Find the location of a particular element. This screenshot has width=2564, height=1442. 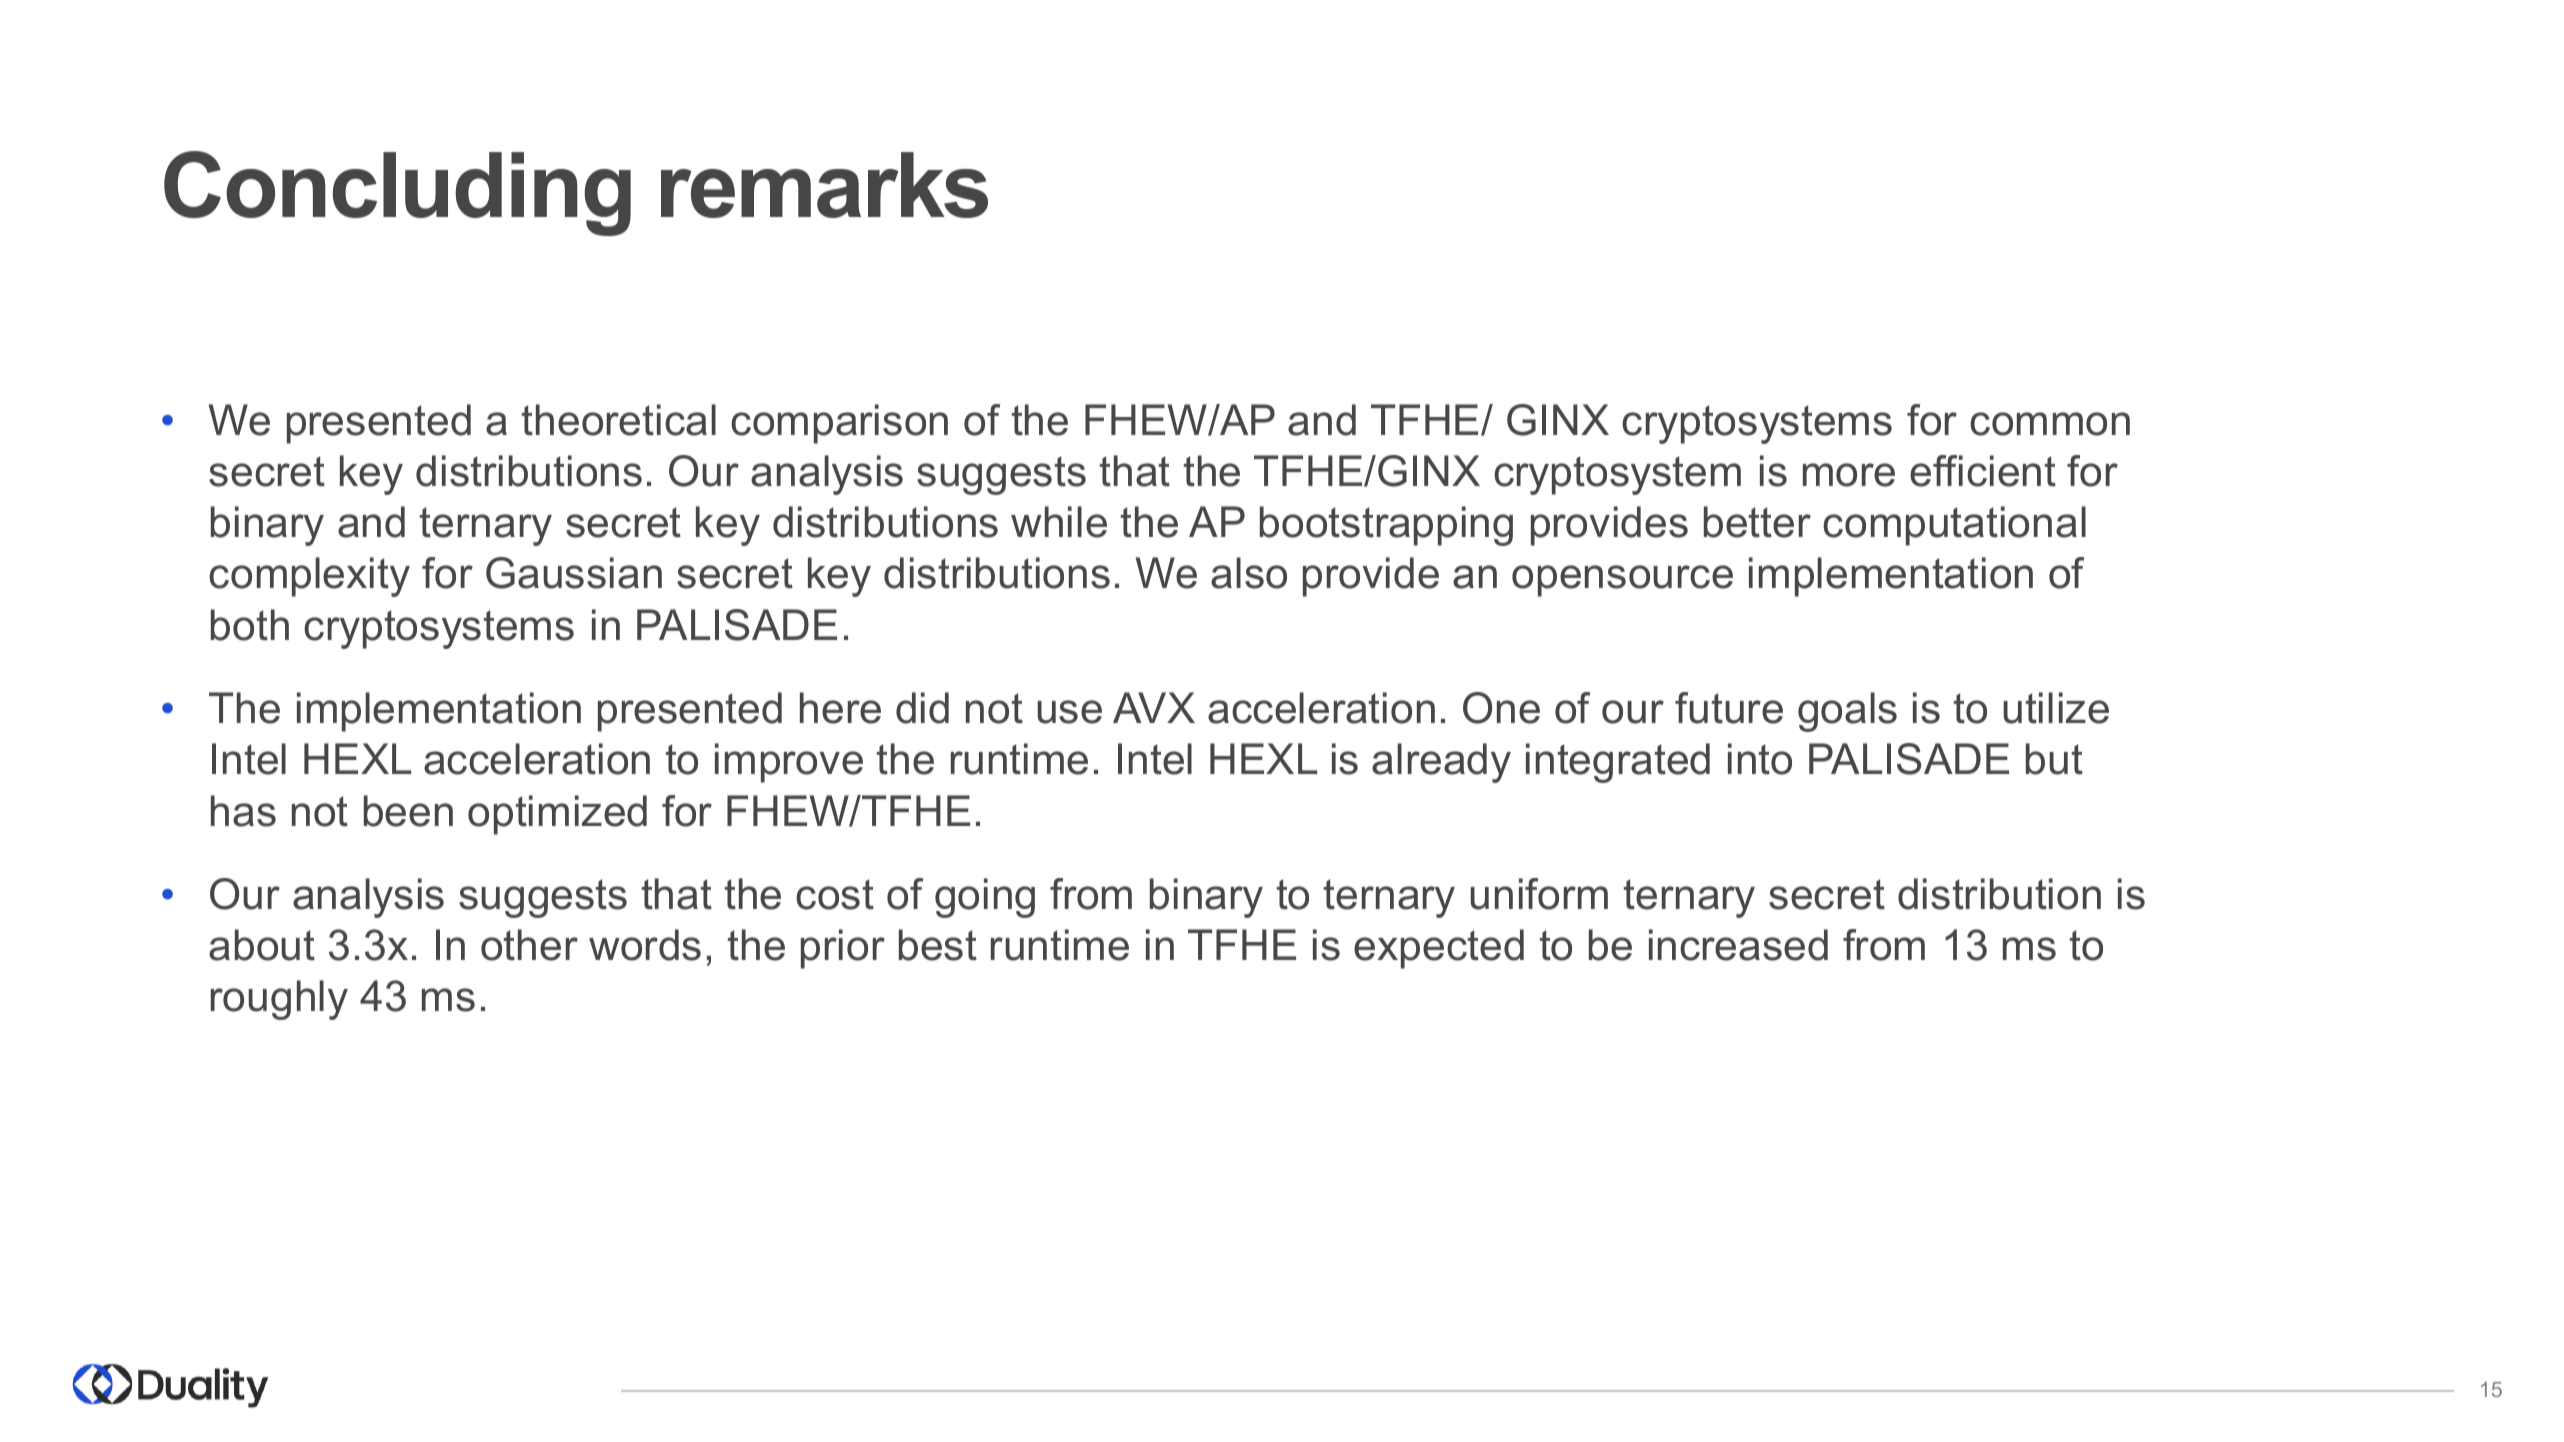

more is located at coordinates (1849, 475).
